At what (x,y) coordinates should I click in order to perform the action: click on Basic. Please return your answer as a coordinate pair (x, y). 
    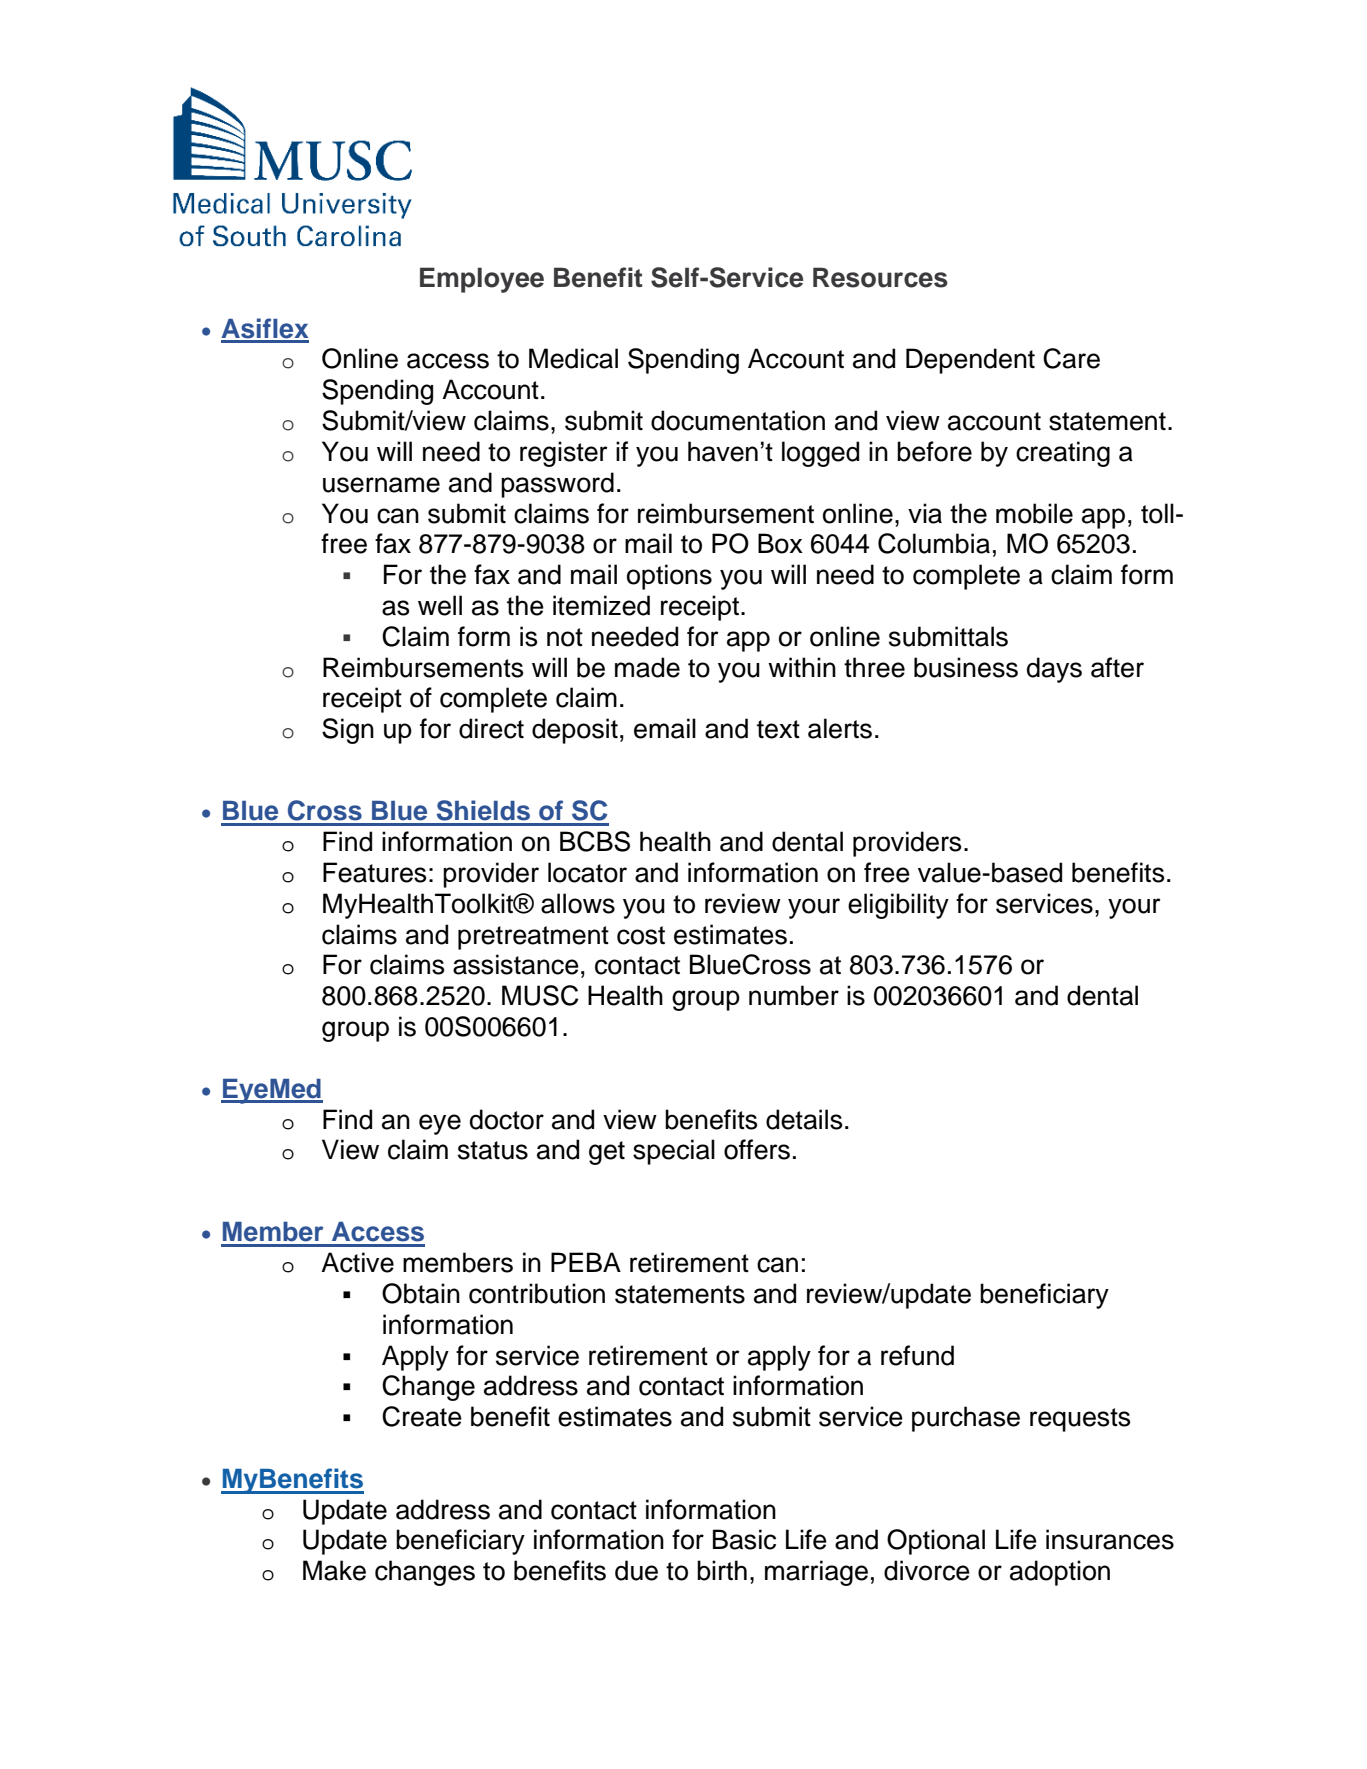
    Looking at the image, I should click on (744, 1539).
